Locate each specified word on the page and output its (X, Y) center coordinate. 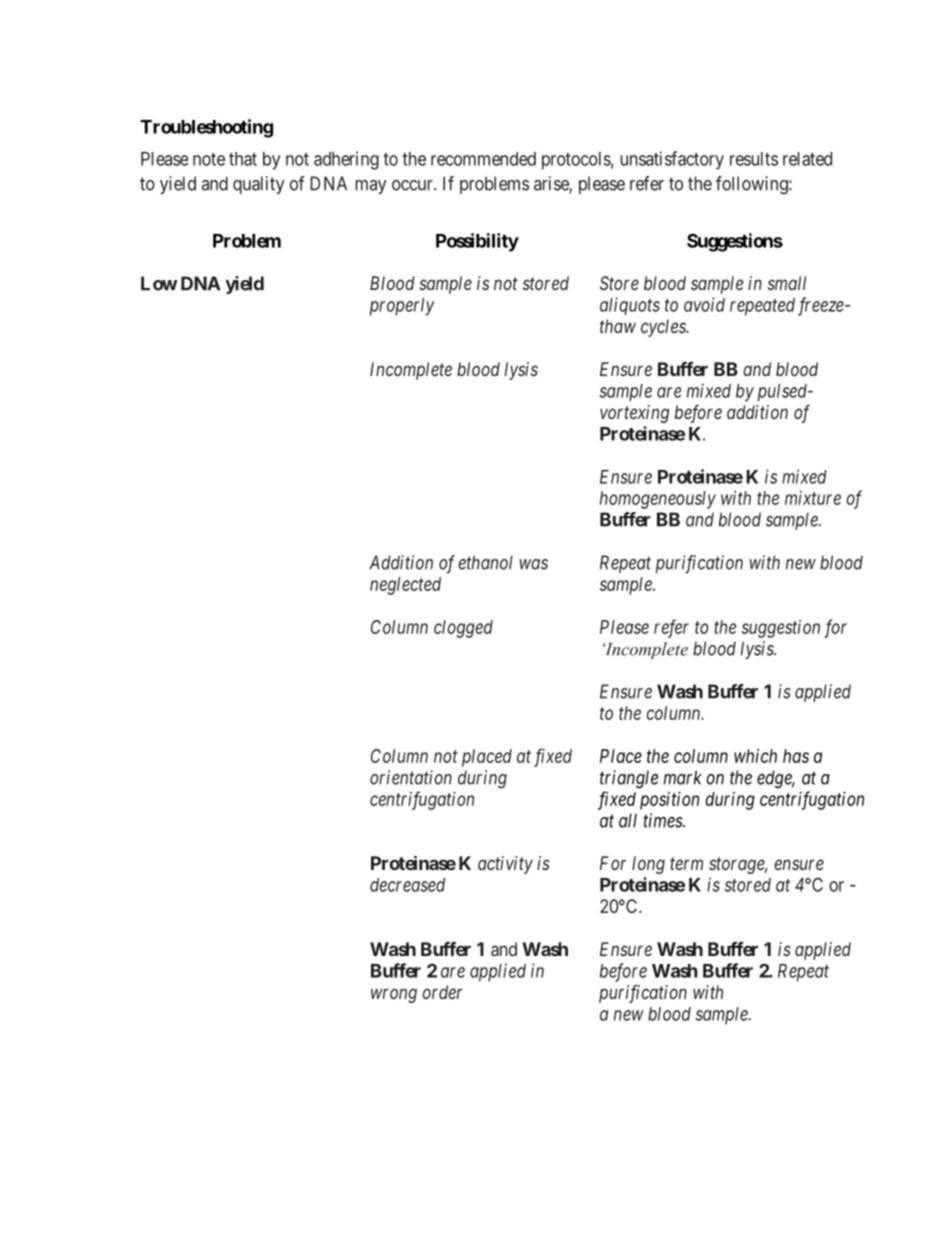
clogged (463, 629)
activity (505, 865)
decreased (407, 885)
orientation (411, 777)
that (243, 159)
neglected (405, 586)
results (754, 159)
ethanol (485, 562)
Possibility (477, 242)
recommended (483, 159)
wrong (394, 995)
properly (402, 307)
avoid (704, 304)
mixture (813, 498)
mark (683, 777)
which (755, 756)
